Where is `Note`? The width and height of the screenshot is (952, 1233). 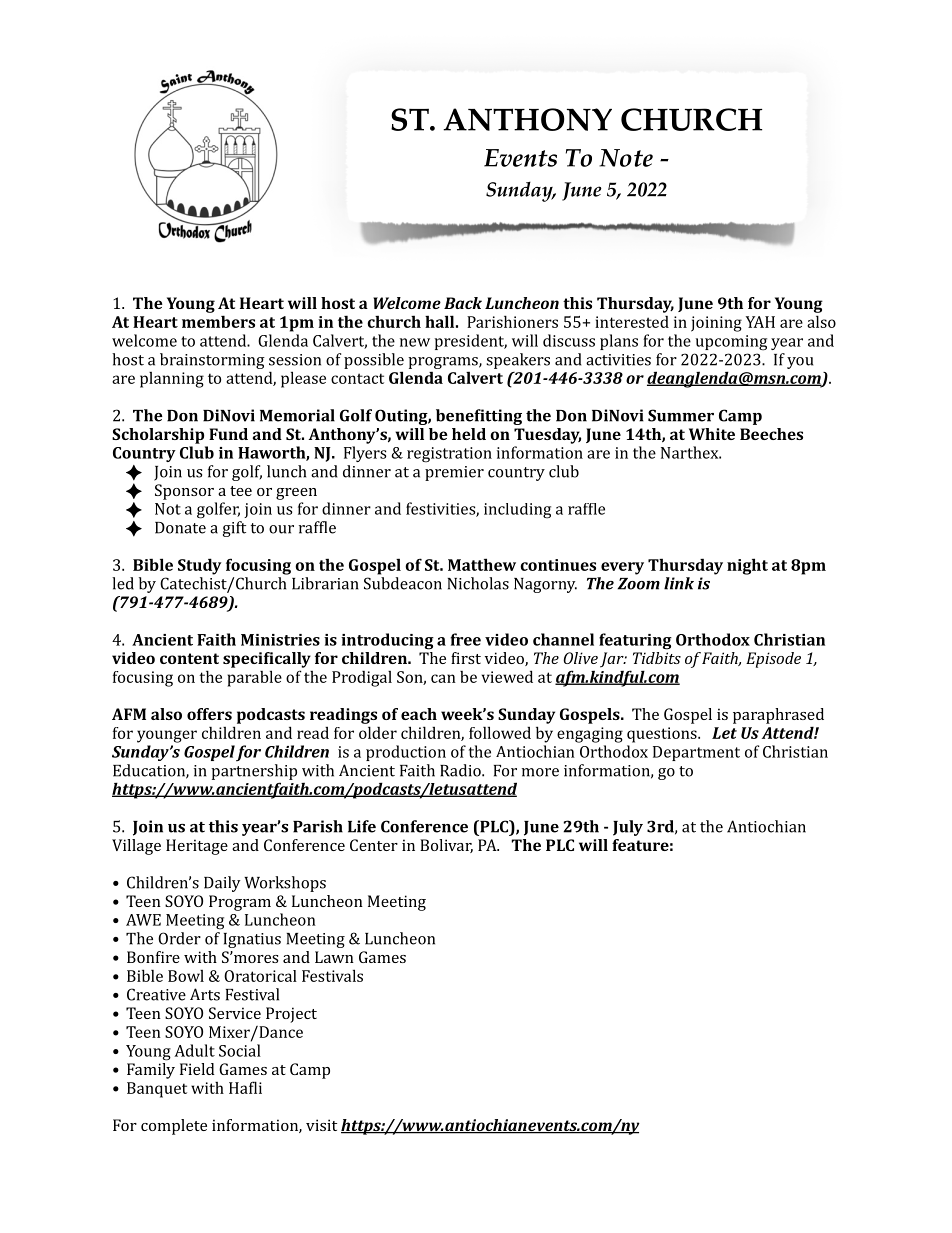 Note is located at coordinates (626, 158).
